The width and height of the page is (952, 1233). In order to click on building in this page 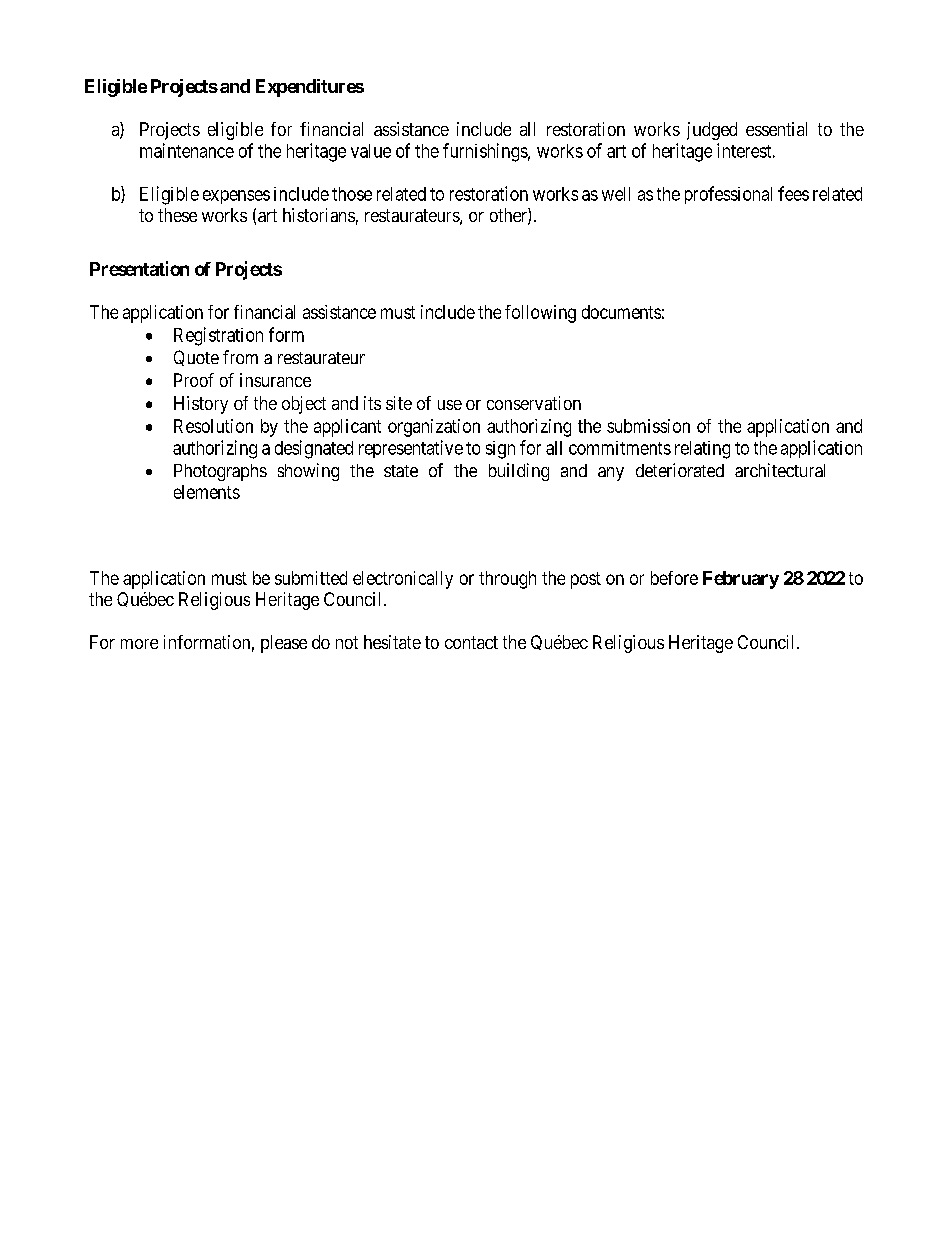, I will do `click(519, 472)`.
